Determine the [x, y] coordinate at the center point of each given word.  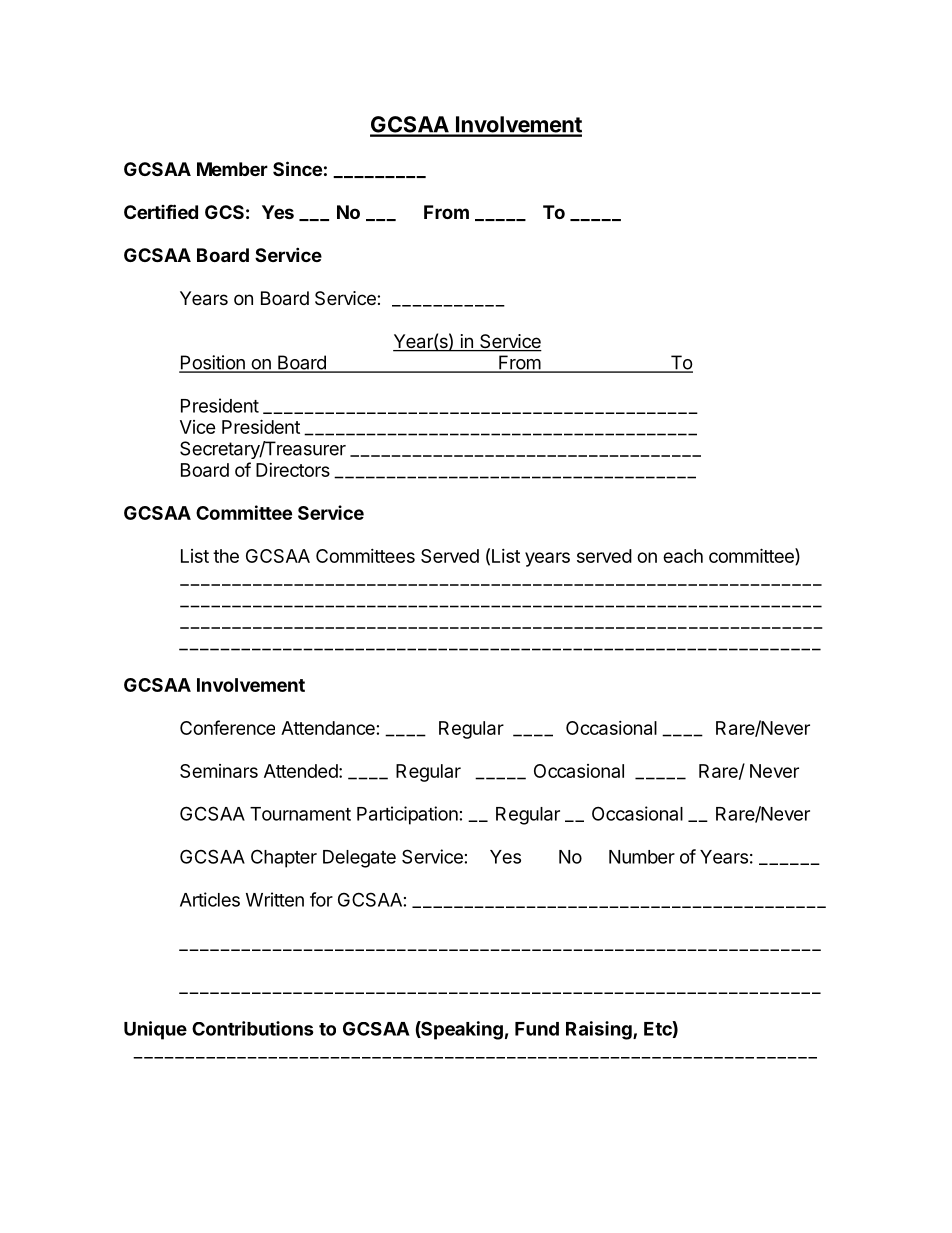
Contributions [253, 1028]
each [683, 556]
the [226, 556]
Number [642, 857]
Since [297, 168]
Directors [293, 470]
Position [213, 363]
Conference [227, 727]
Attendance [328, 728]
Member [232, 169]
